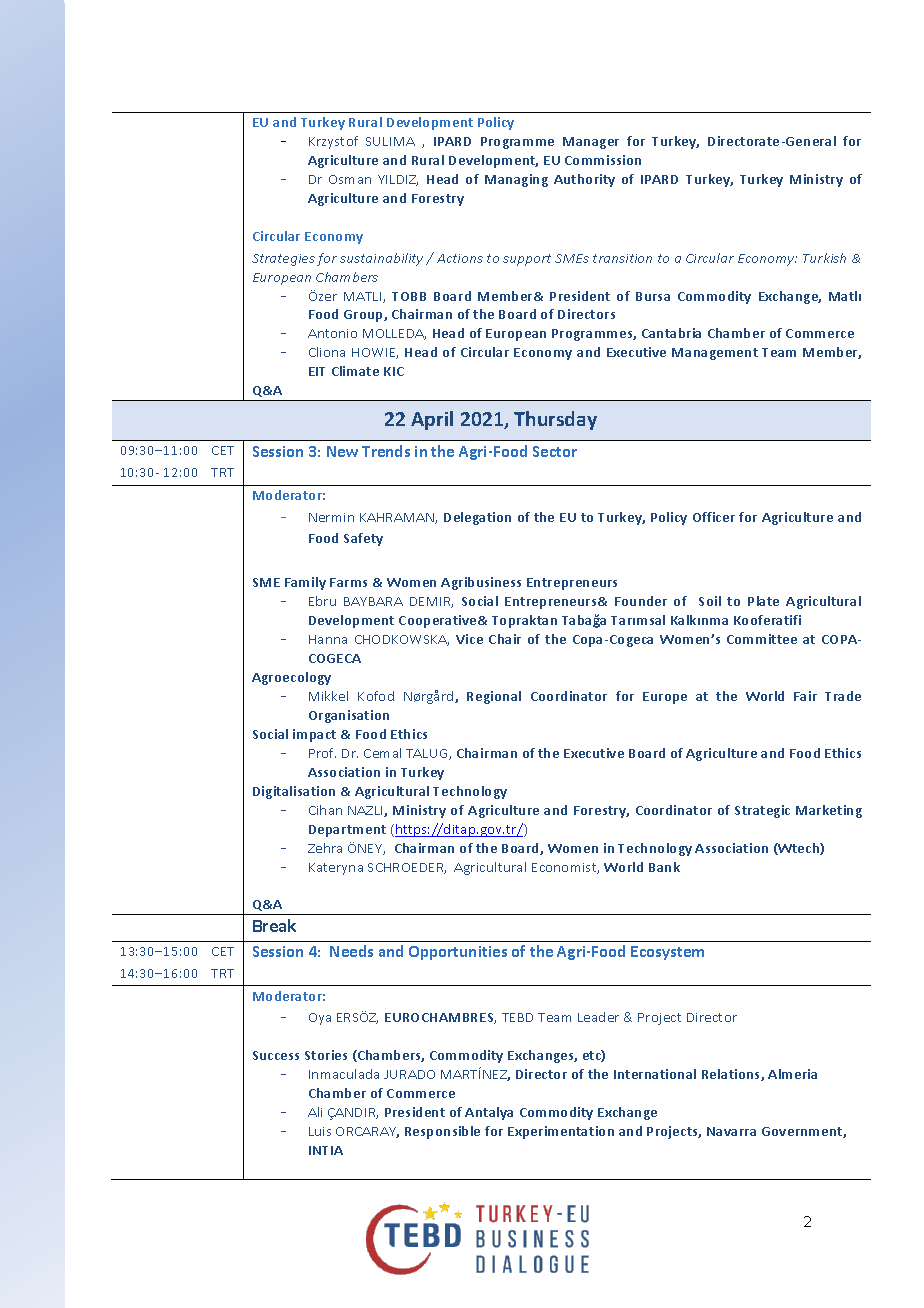  What do you see at coordinates (824, 258) in the document?
I see `Turkish` at bounding box center [824, 258].
